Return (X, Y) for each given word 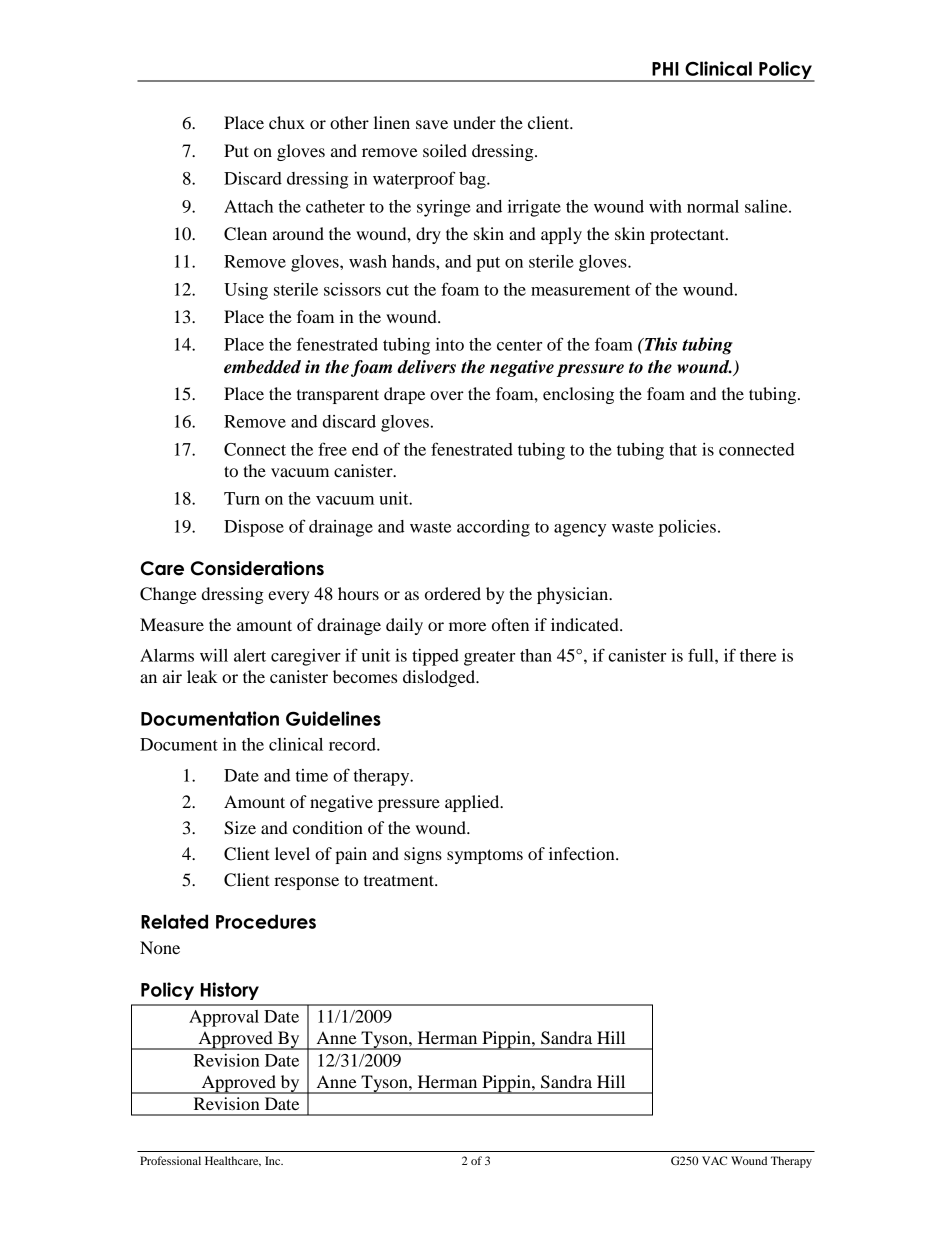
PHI (665, 69)
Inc (274, 1160)
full (702, 655)
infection (583, 853)
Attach (248, 206)
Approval (224, 1018)
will (214, 655)
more (467, 626)
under (474, 122)
